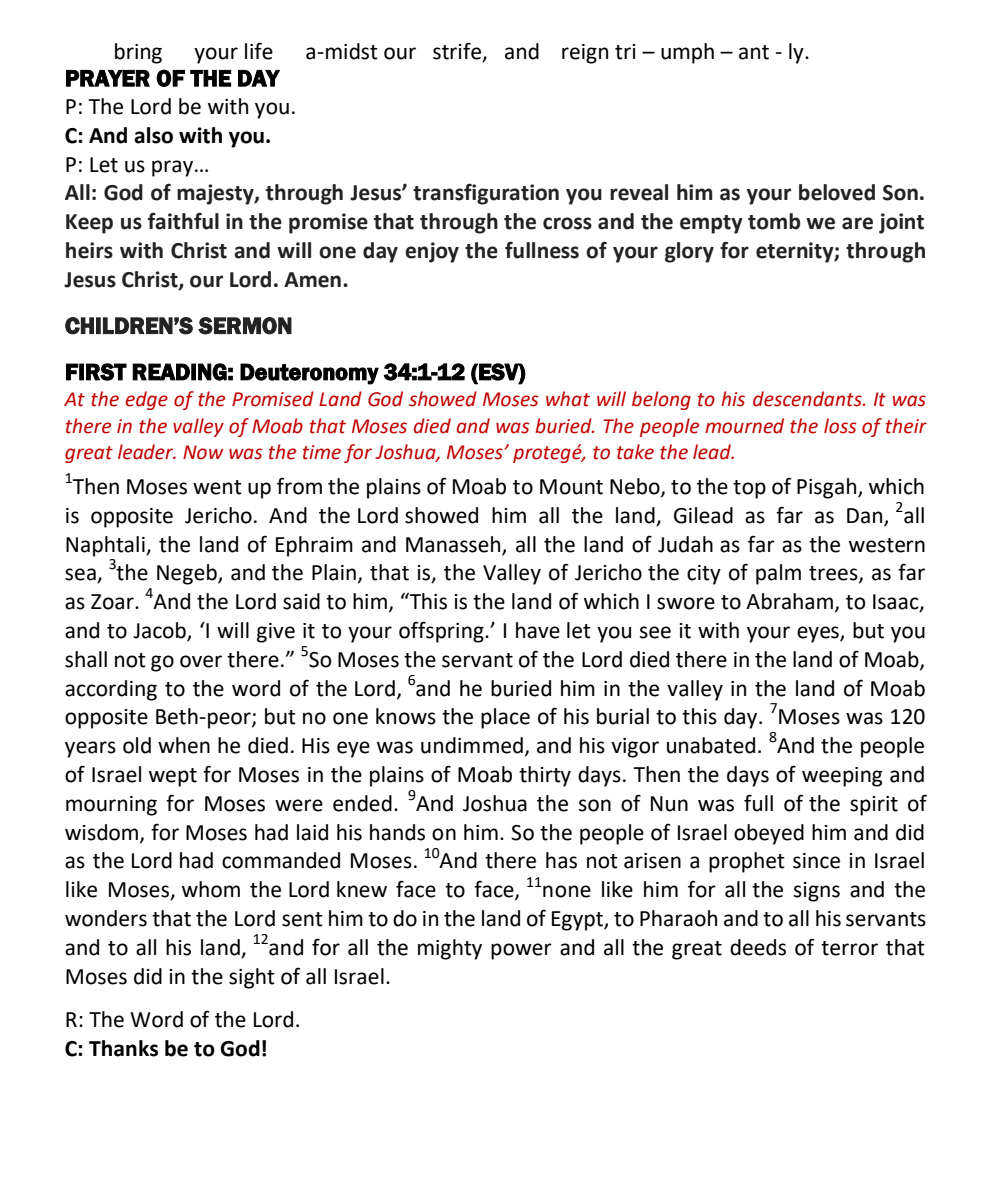 The width and height of the image is (991, 1204). Describe the element at coordinates (687, 53) in the image. I see `umph` at that location.
